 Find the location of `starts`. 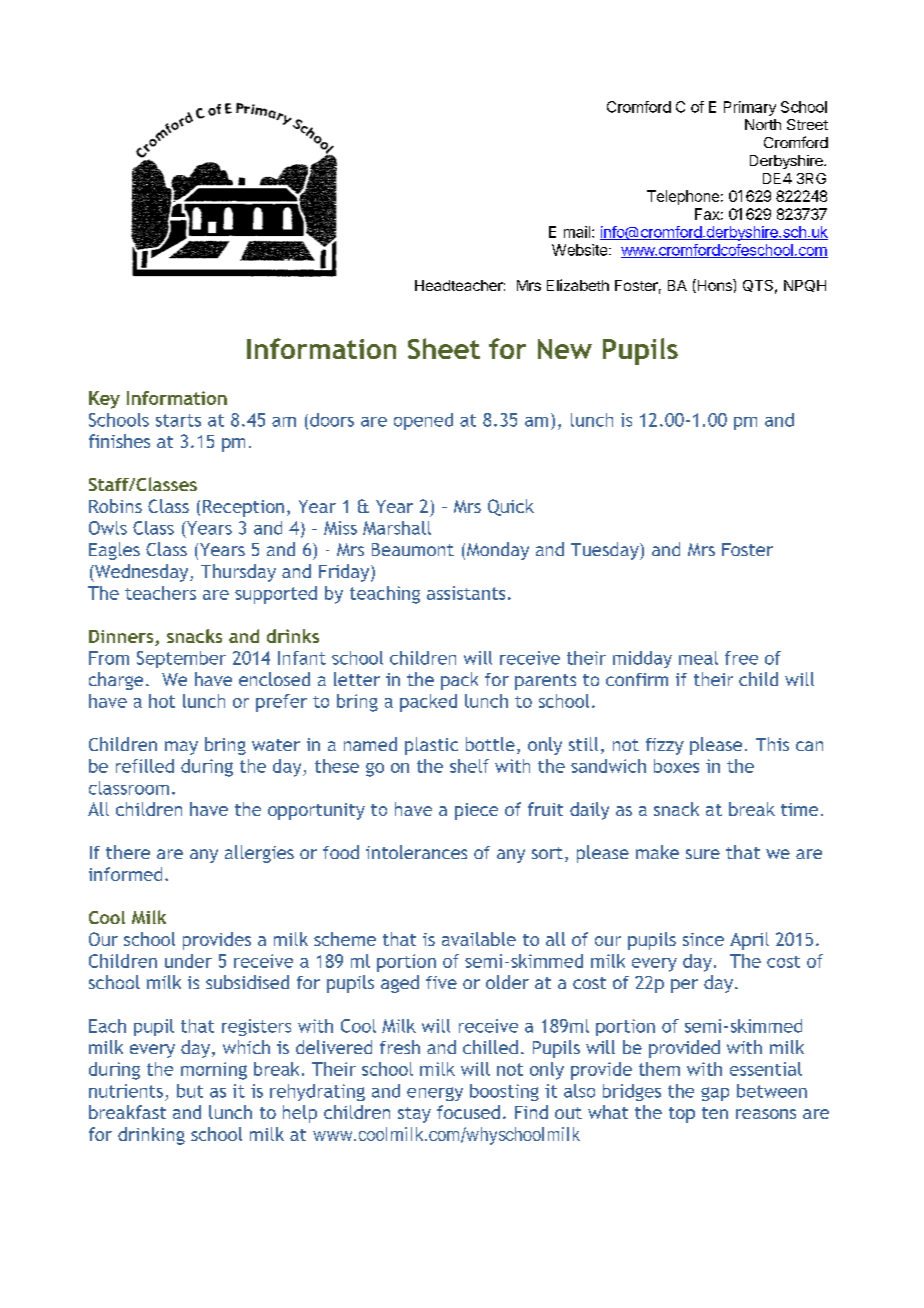

starts is located at coordinates (178, 420).
